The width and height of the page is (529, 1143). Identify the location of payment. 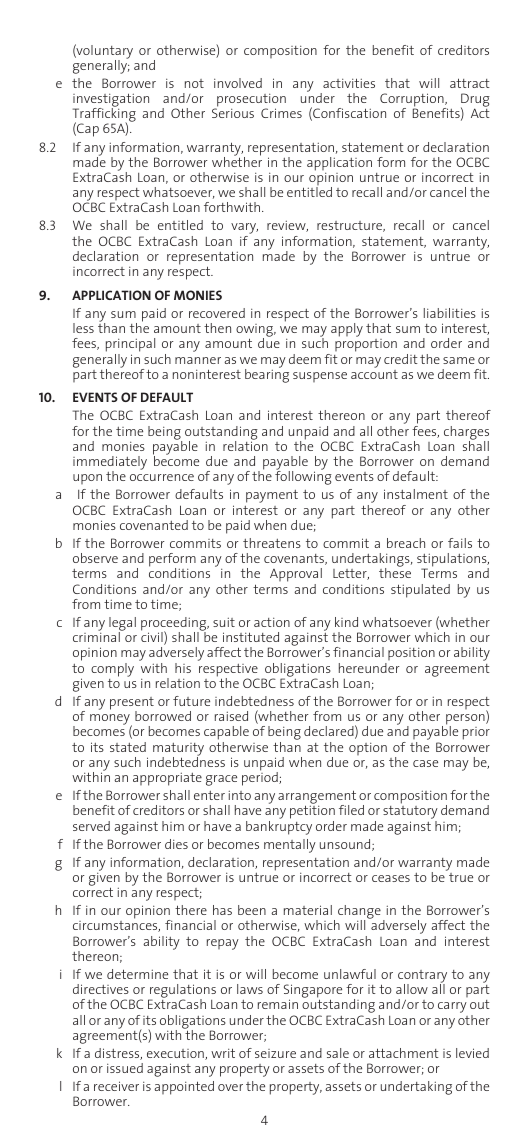
(272, 496).
